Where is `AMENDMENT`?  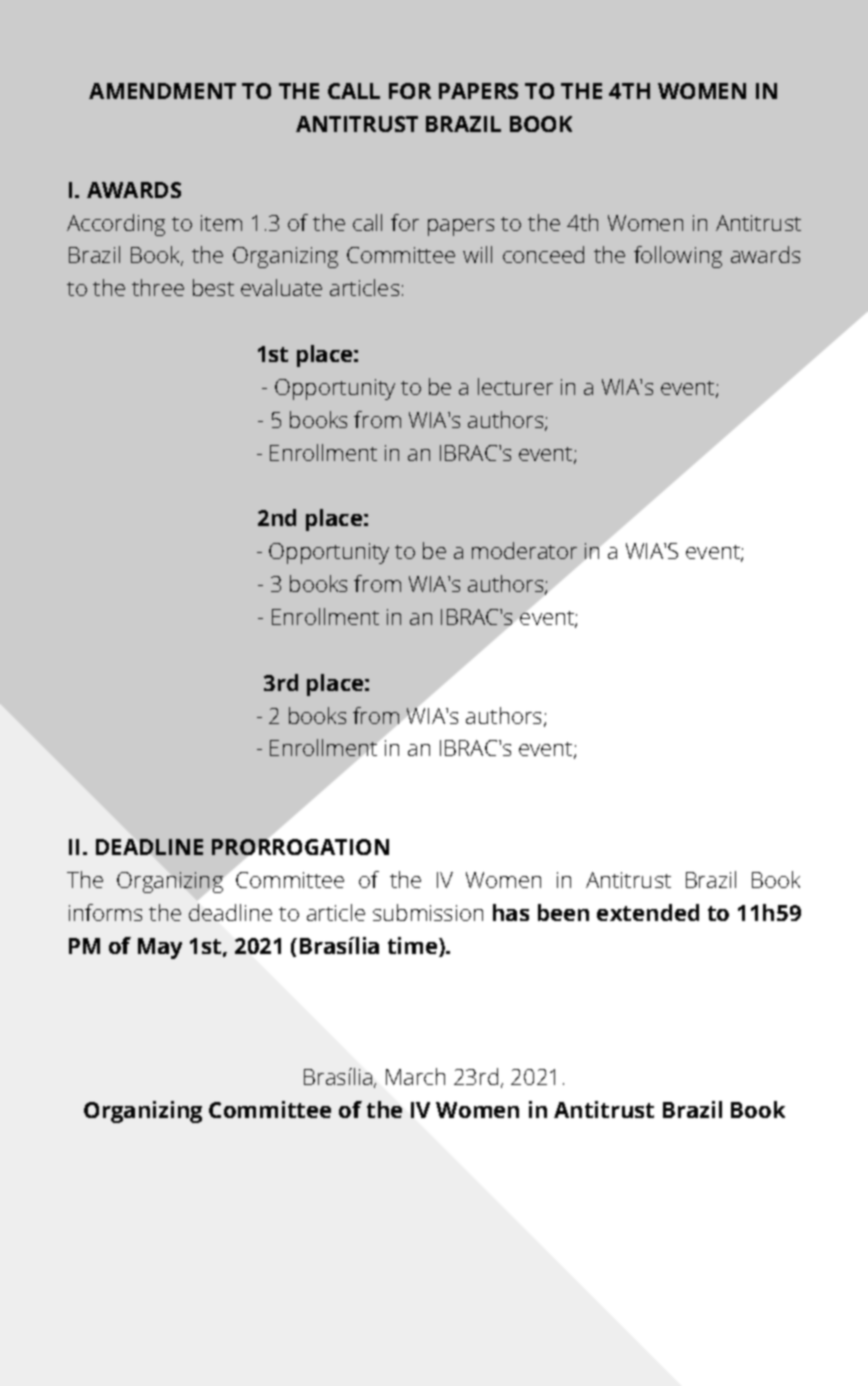
AMENDMENT is located at coordinates (162, 91).
